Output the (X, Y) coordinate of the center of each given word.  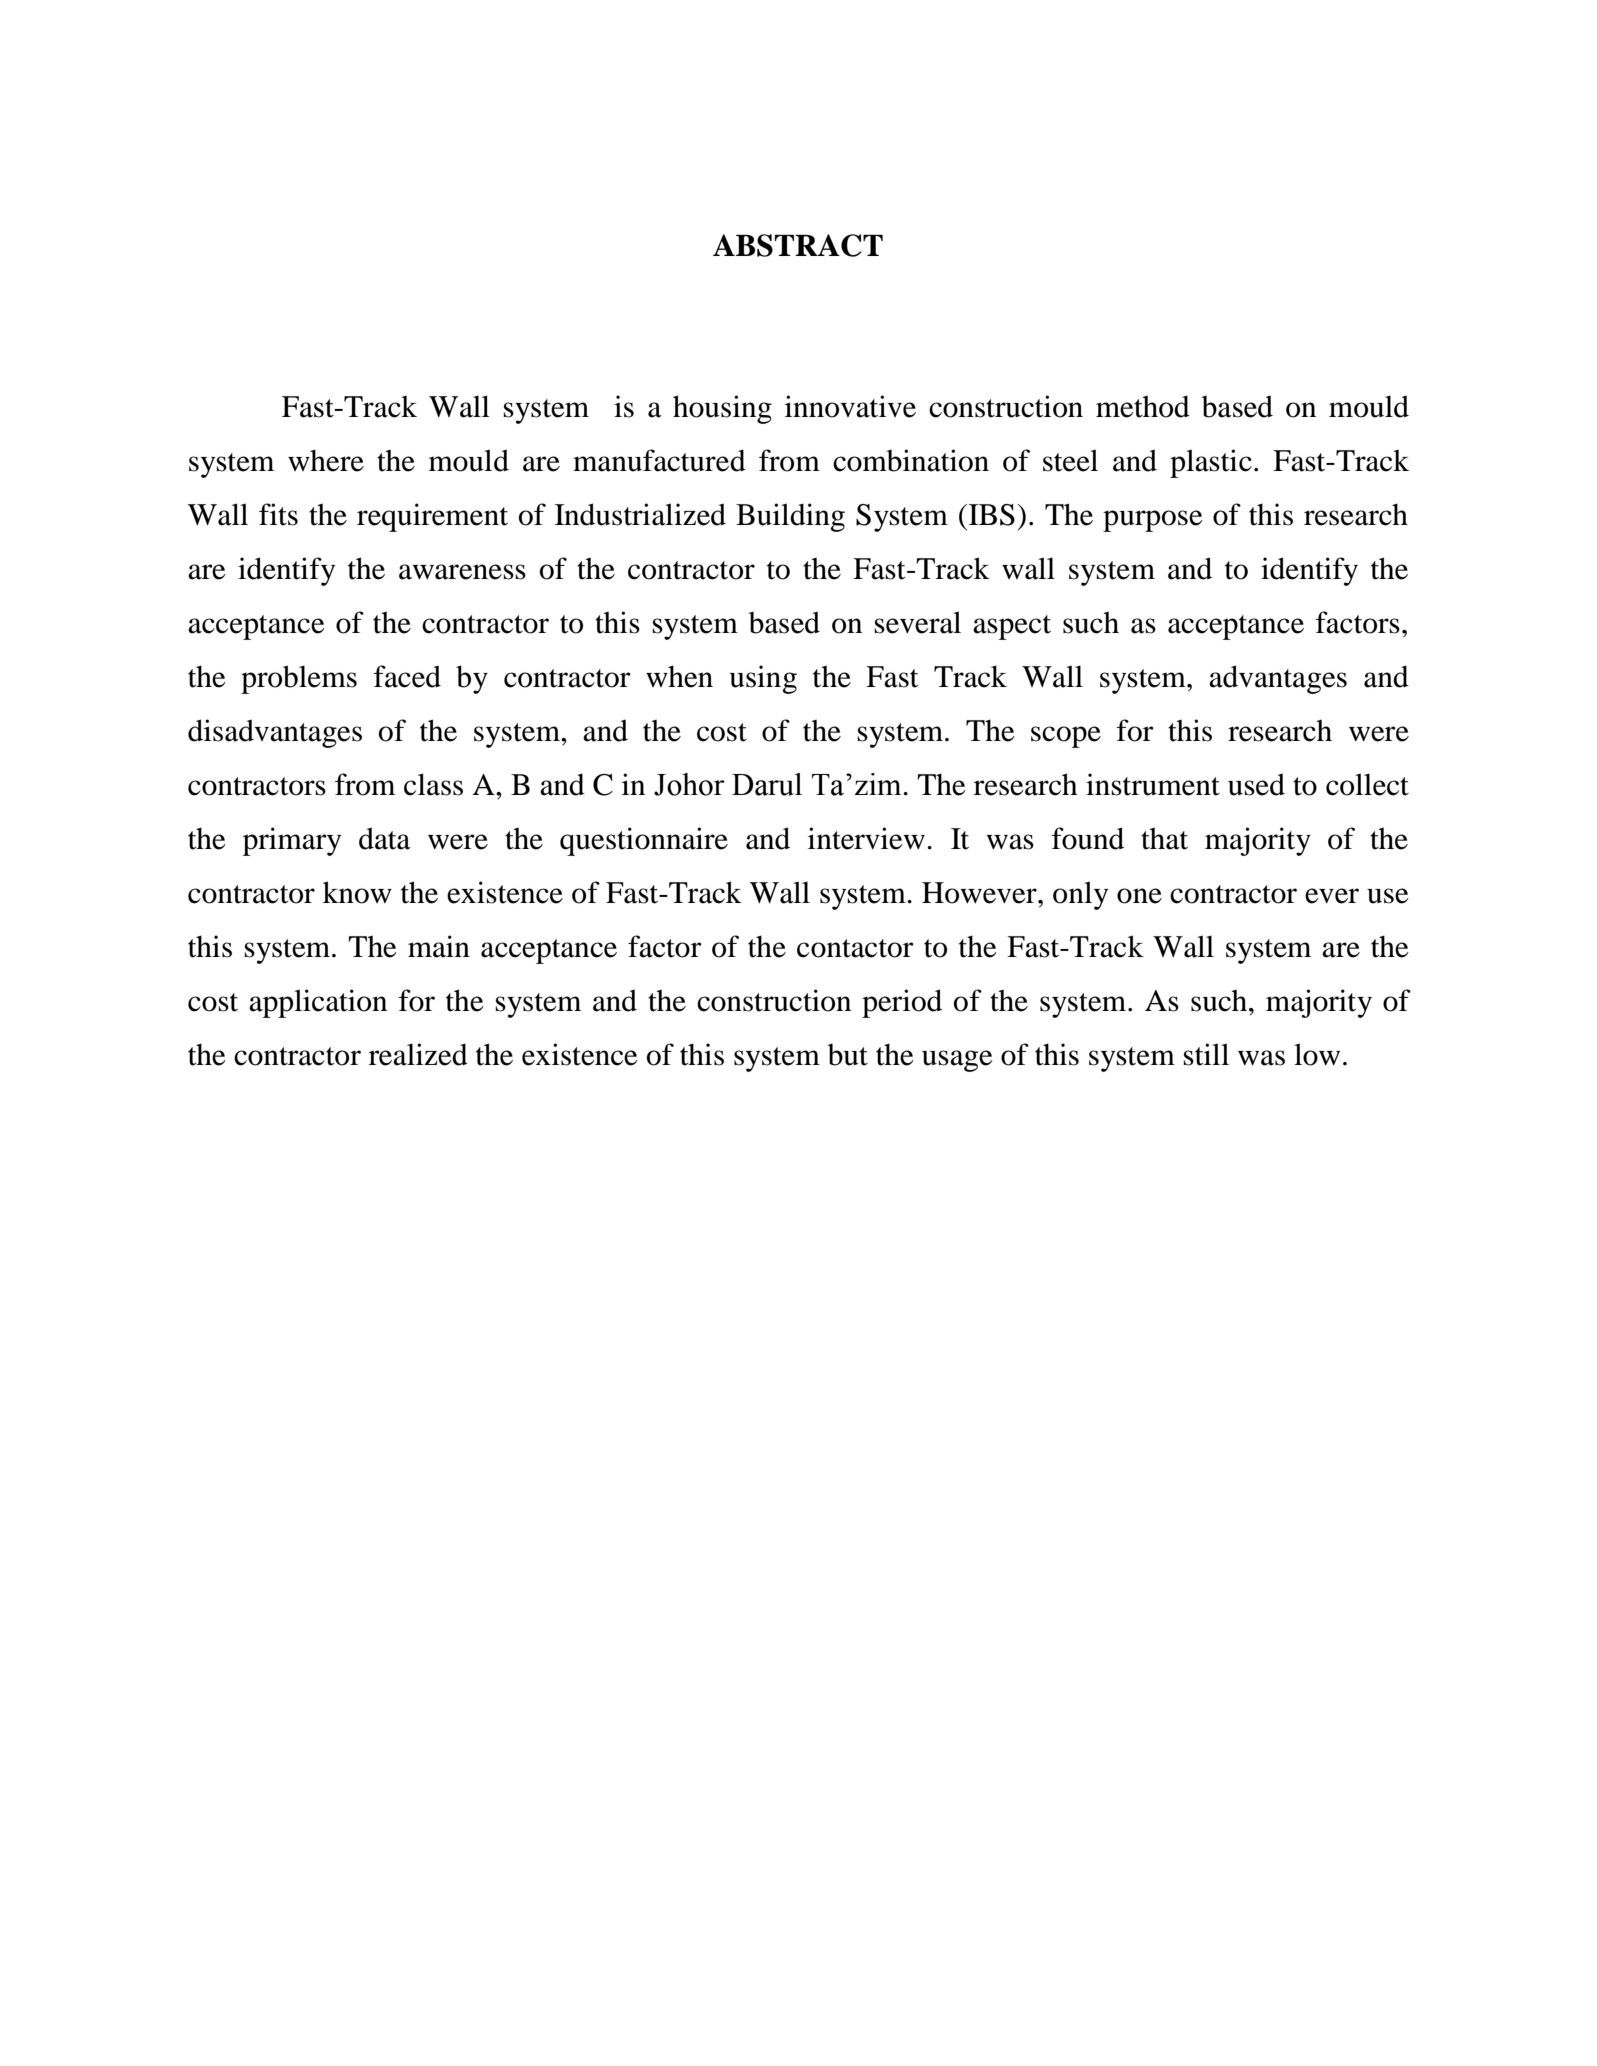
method (1143, 406)
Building (790, 517)
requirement (432, 517)
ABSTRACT (798, 245)
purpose (1153, 521)
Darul (767, 784)
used (1256, 784)
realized (418, 1054)
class (433, 784)
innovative (850, 406)
